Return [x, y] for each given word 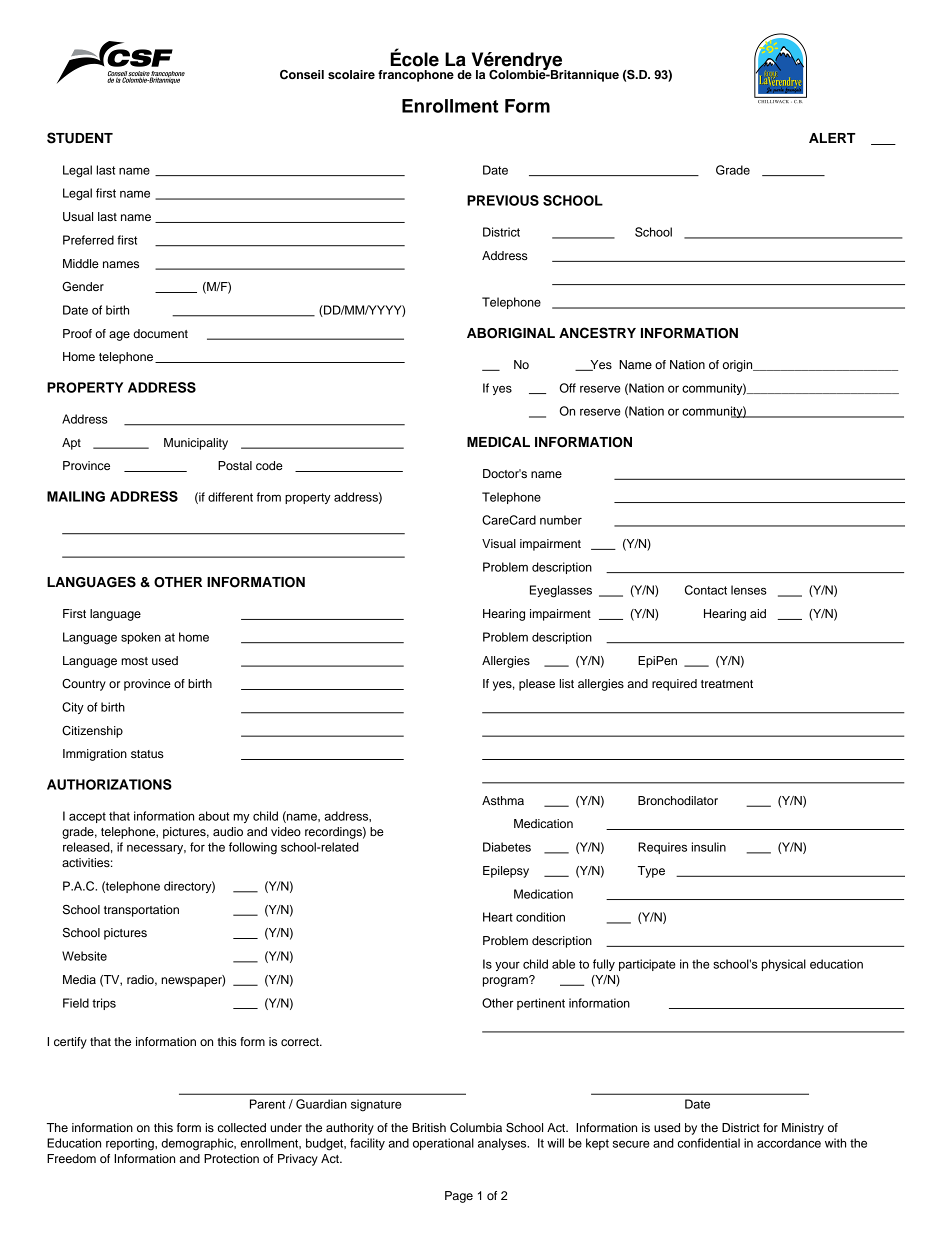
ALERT [832, 138]
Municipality [196, 444]
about [213, 816]
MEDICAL [498, 442]
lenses [749, 590]
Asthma [503, 800]
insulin [709, 847]
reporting [131, 1144]
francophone [416, 76]
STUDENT [80, 138]
